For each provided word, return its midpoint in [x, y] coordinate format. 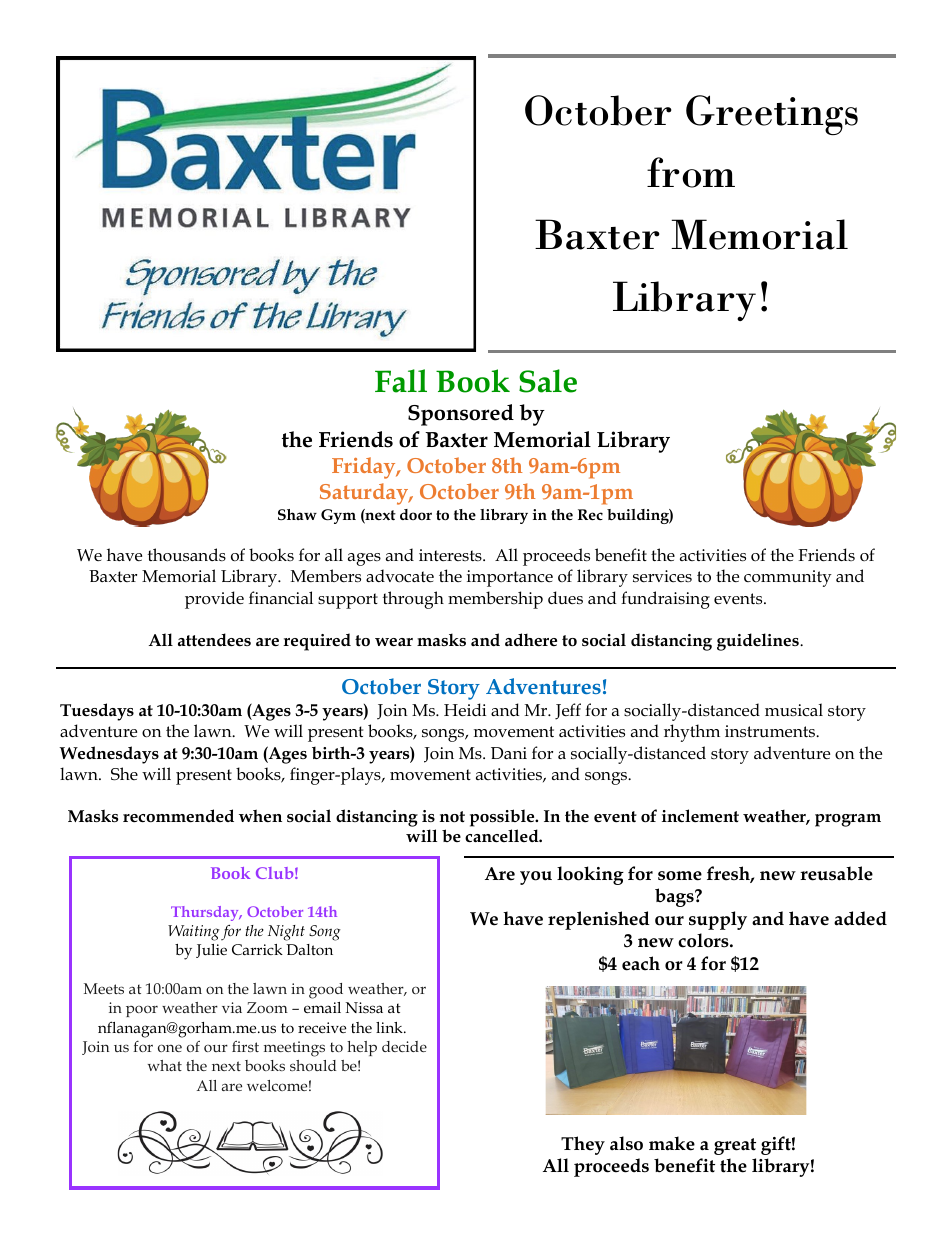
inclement [700, 816]
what [165, 1065]
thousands [187, 555]
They [583, 1145]
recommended [178, 816]
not [452, 817]
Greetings [772, 115]
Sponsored [461, 415]
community [788, 578]
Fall [401, 381]
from [691, 172]
